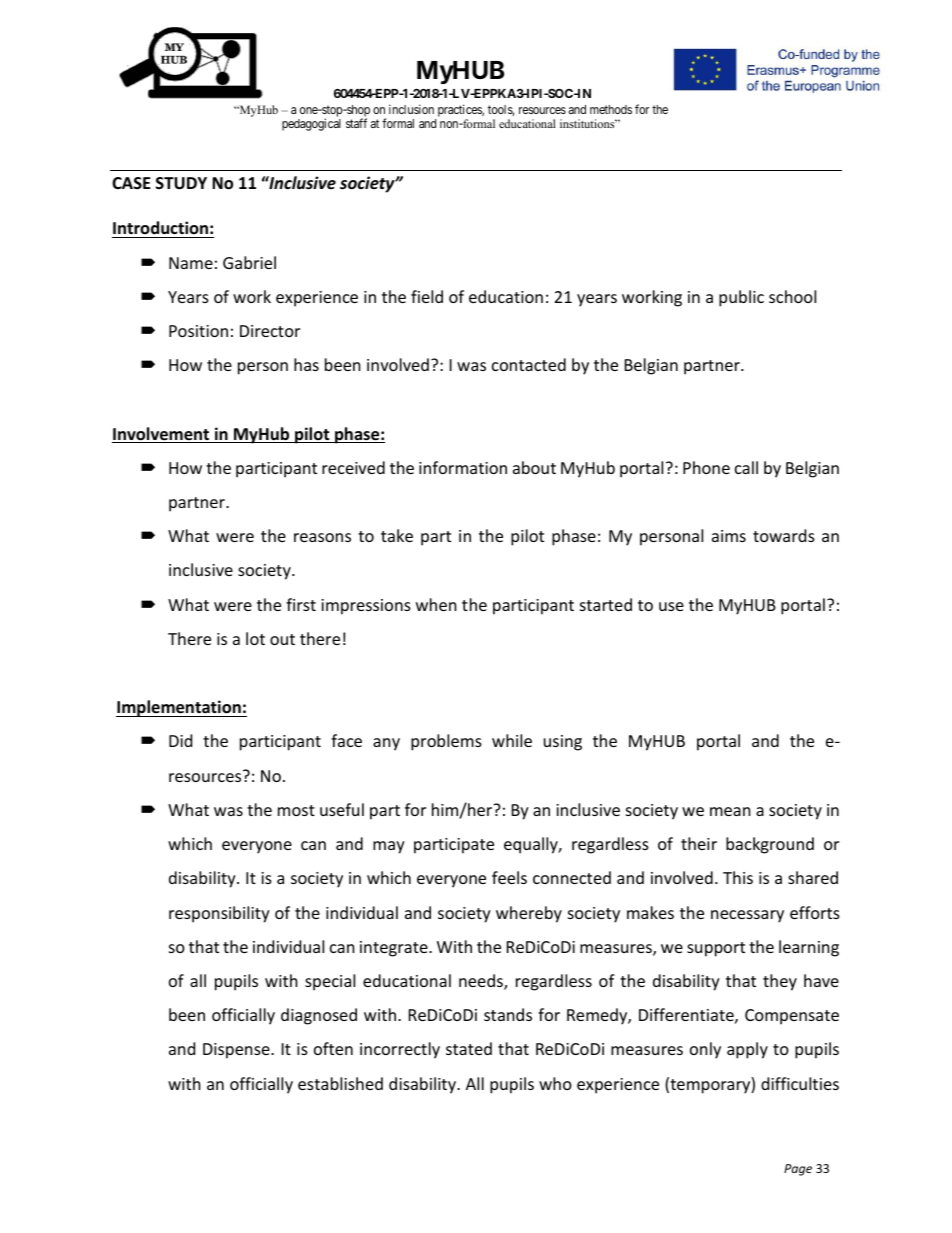 This image has width=952, height=1233. I want to click on when, so click(436, 604).
